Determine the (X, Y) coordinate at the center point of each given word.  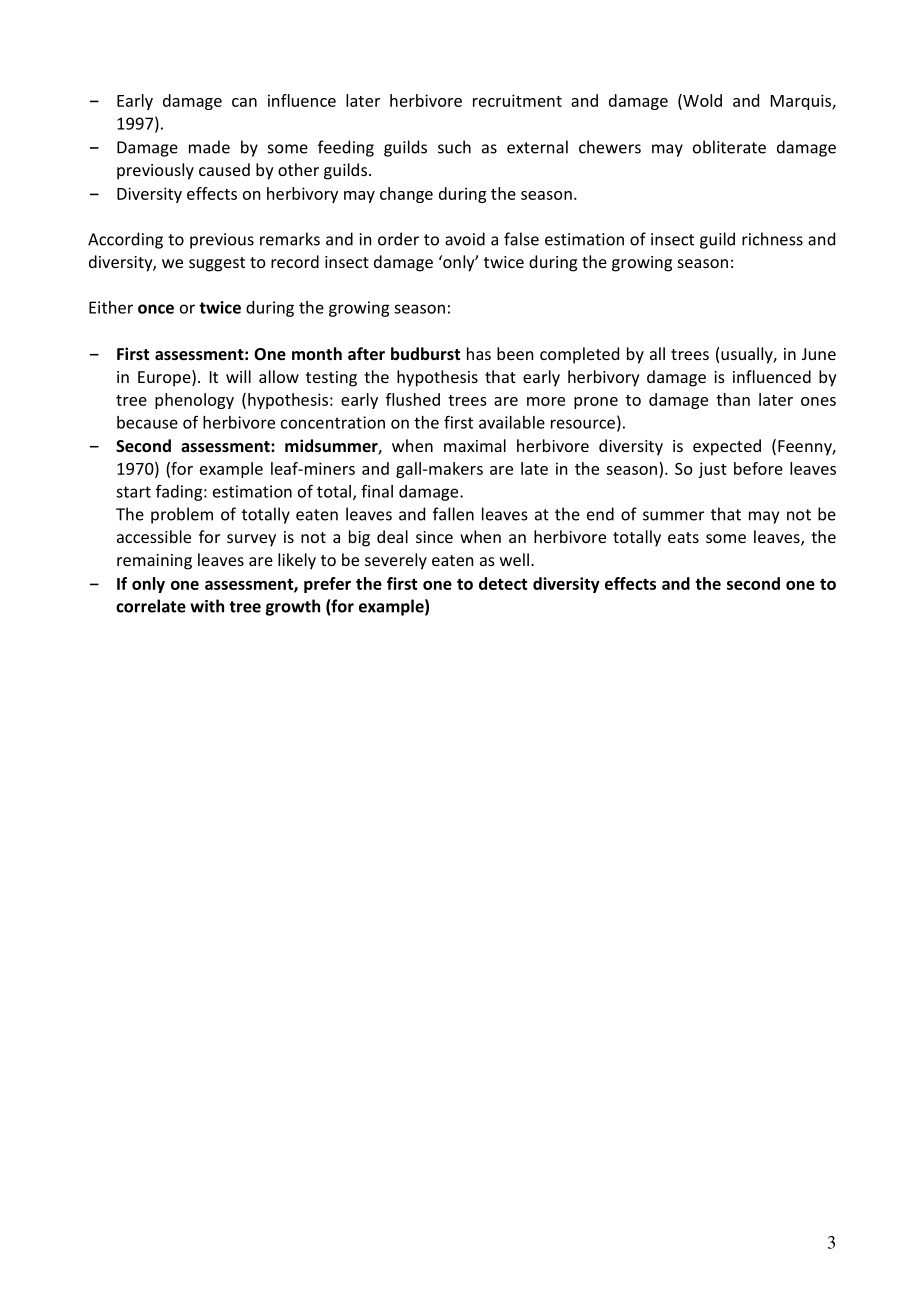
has (479, 353)
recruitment (517, 100)
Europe (165, 378)
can (244, 102)
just (712, 470)
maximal (475, 445)
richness (772, 239)
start (133, 492)
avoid (465, 239)
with (207, 606)
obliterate (729, 147)
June (819, 354)
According (125, 240)
